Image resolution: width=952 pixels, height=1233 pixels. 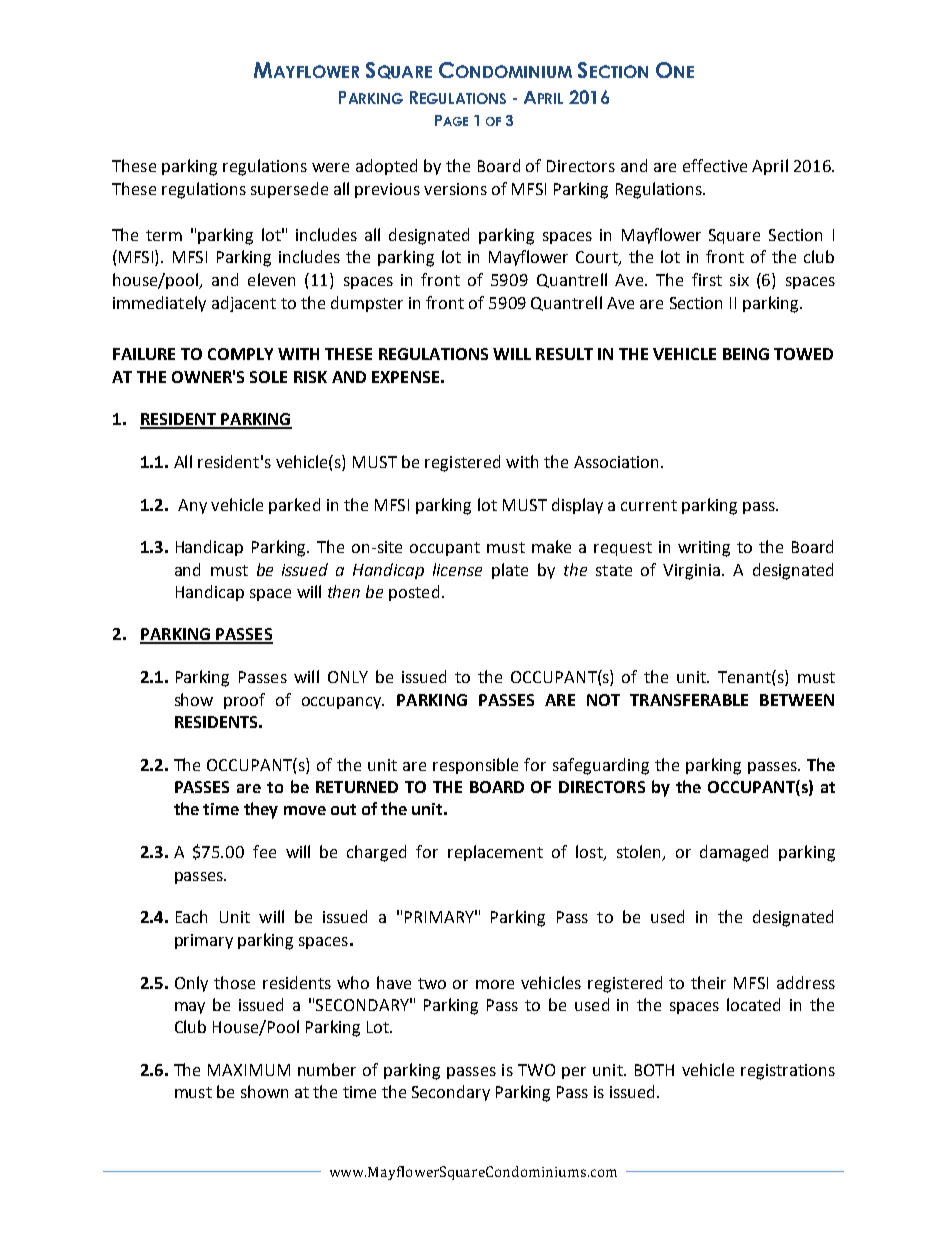 What do you see at coordinates (495, 984) in the image?
I see `more` at bounding box center [495, 984].
